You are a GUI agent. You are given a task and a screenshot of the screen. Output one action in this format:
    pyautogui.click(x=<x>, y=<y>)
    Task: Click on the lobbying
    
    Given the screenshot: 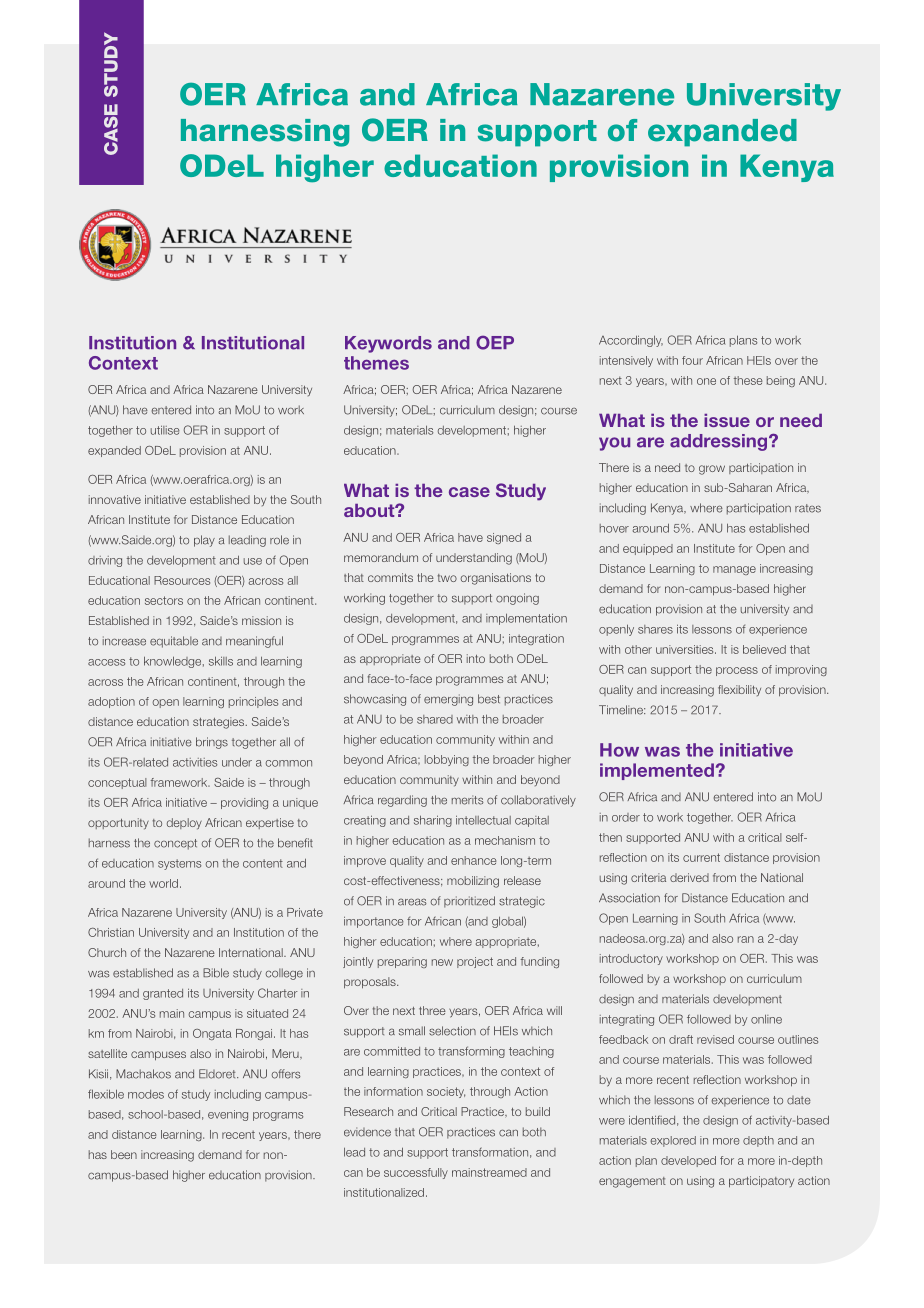 What is the action you would take?
    pyautogui.click(x=447, y=760)
